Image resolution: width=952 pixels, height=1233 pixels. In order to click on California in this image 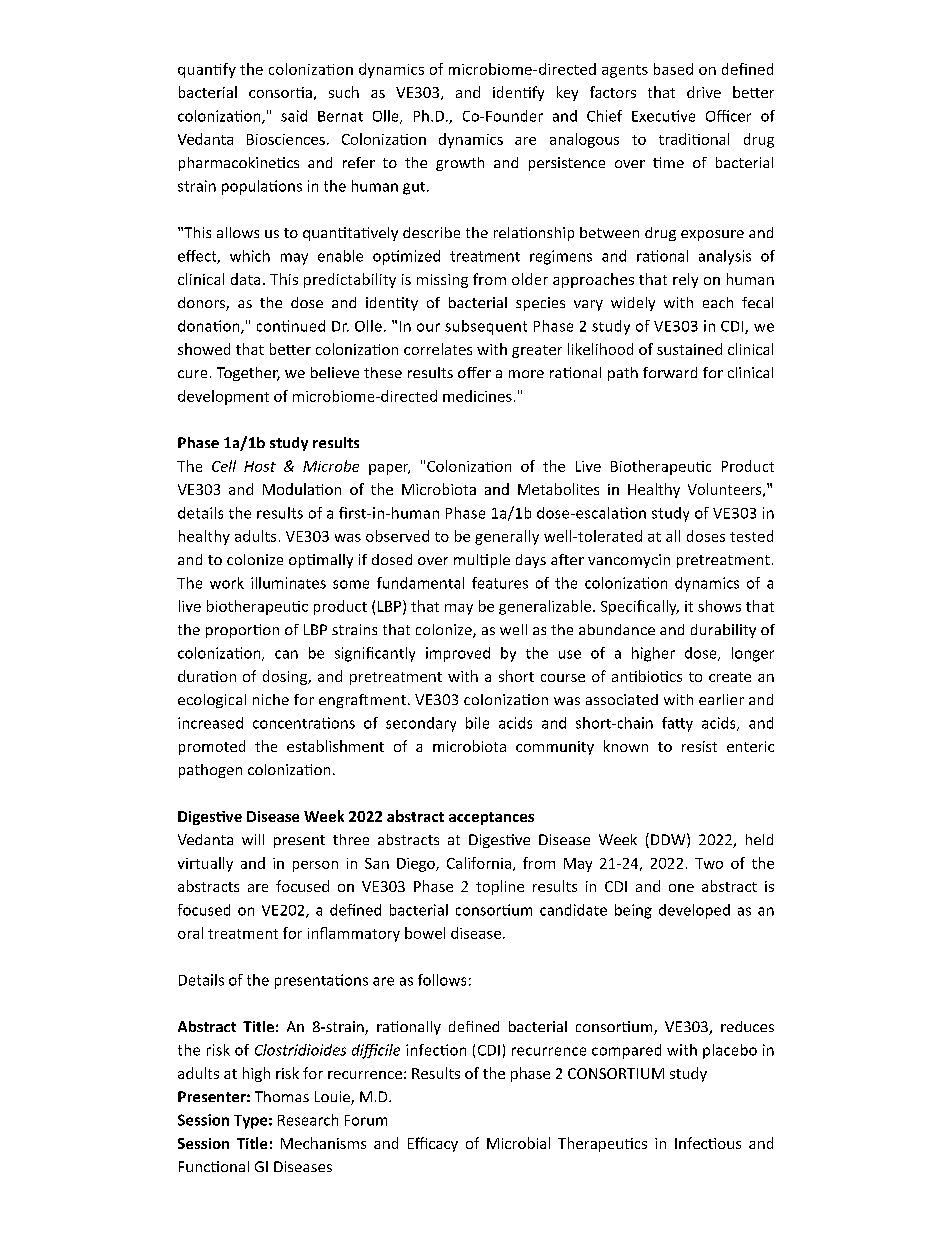, I will do `click(479, 863)`.
